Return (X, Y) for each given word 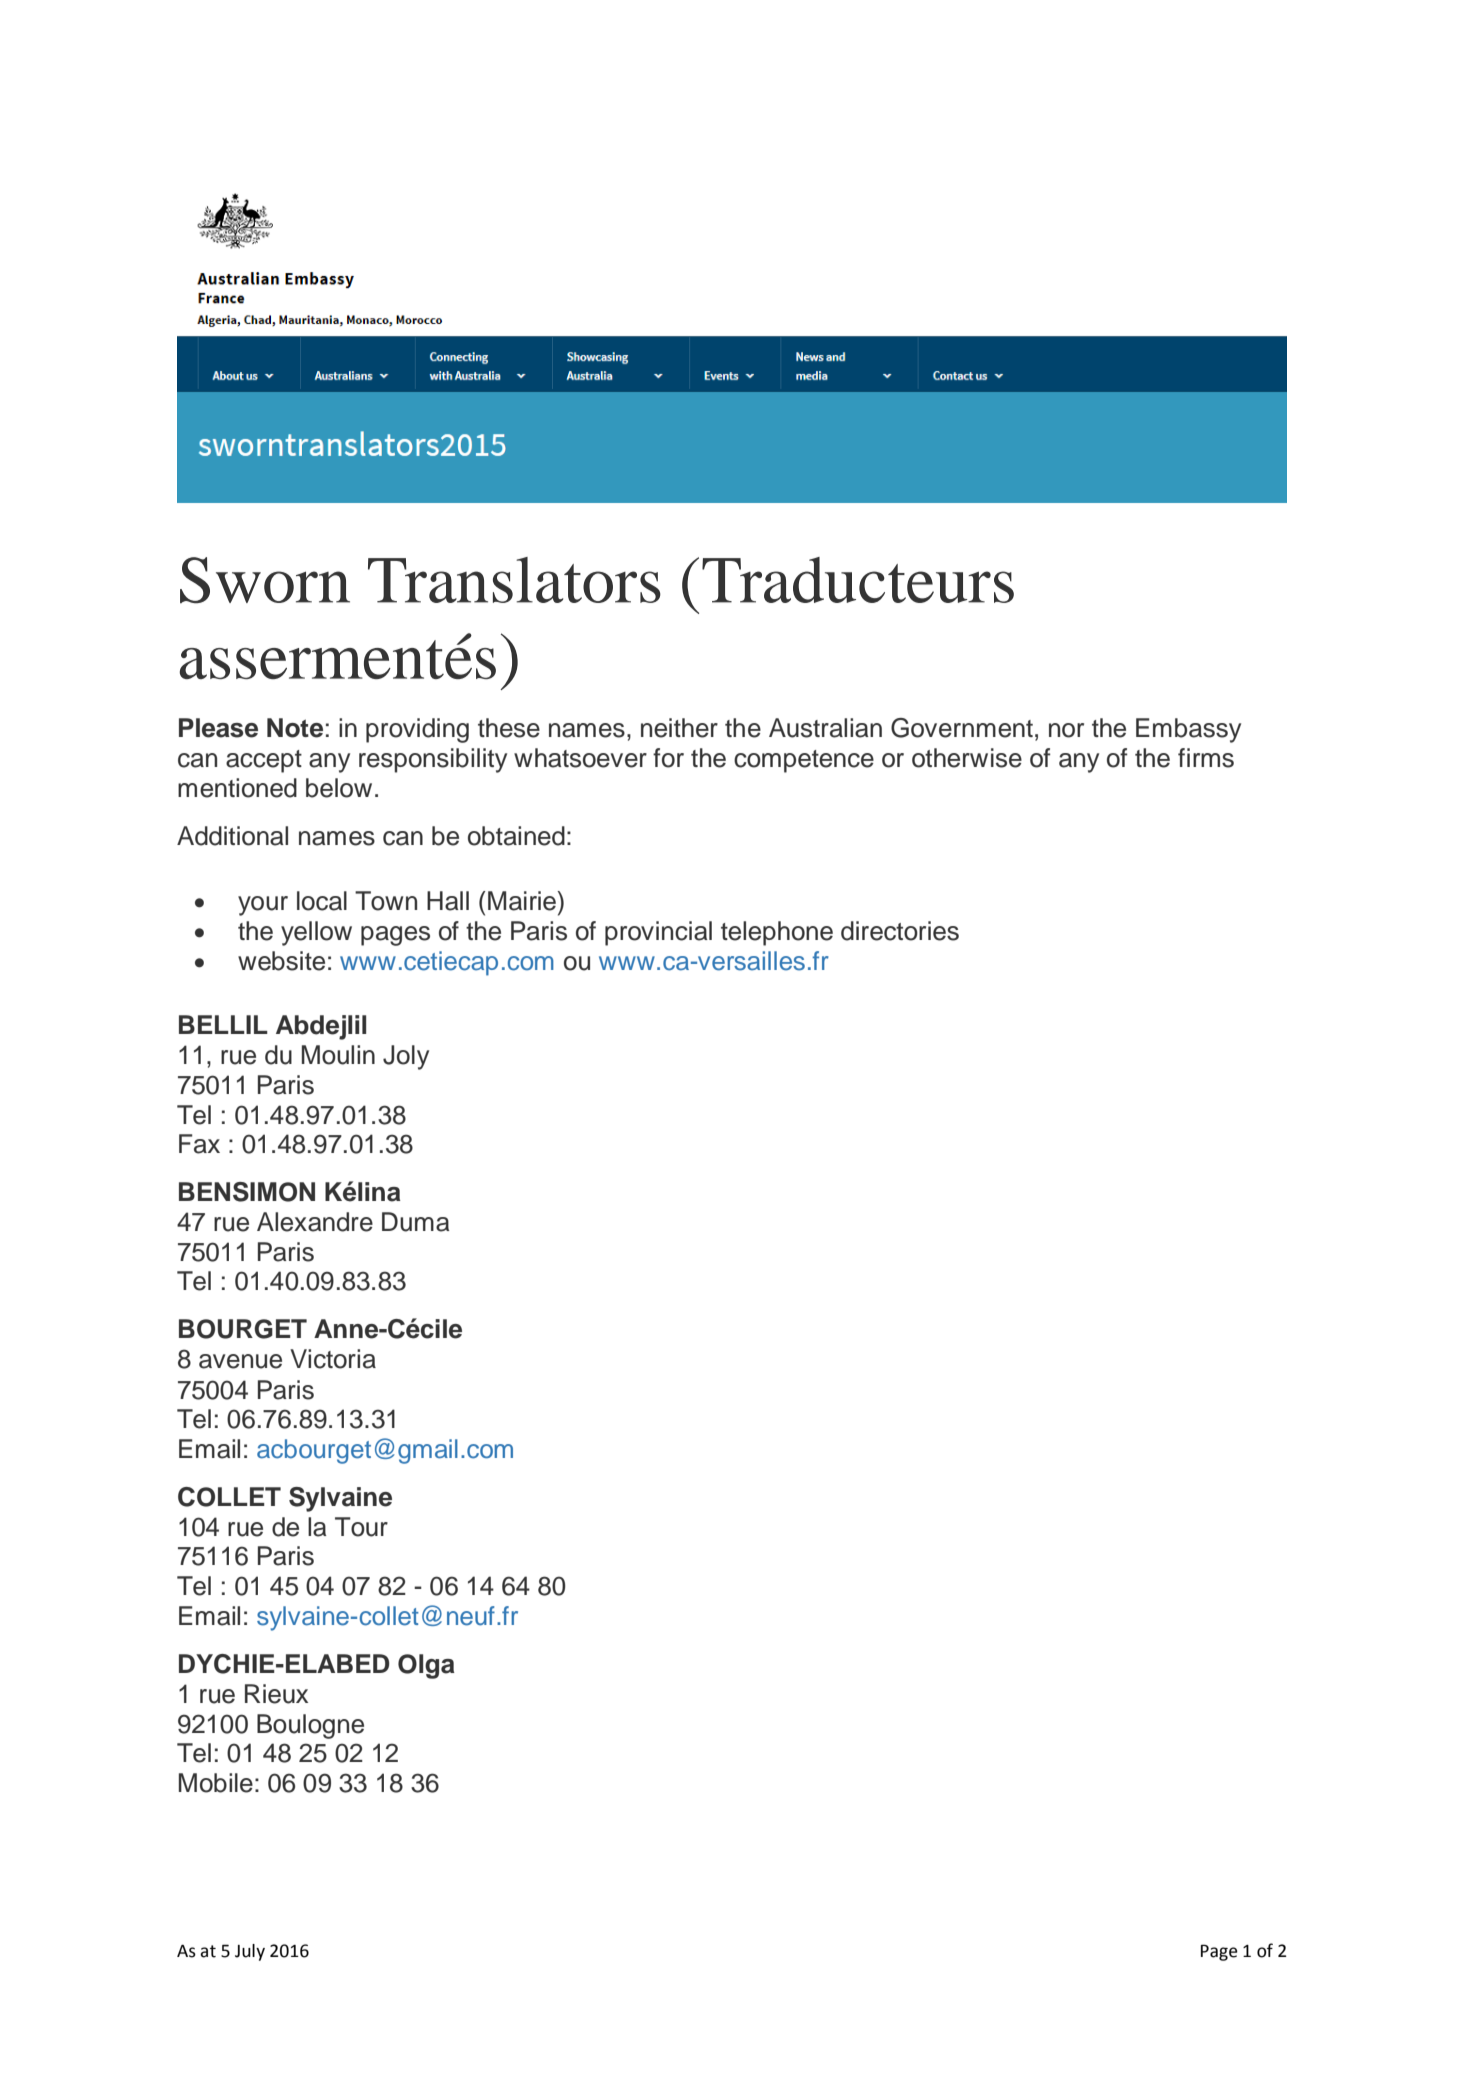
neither (679, 728)
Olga (426, 1666)
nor (1066, 730)
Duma (415, 1222)
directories (900, 931)
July (250, 1952)
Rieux (276, 1694)
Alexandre (315, 1222)
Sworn (265, 580)
